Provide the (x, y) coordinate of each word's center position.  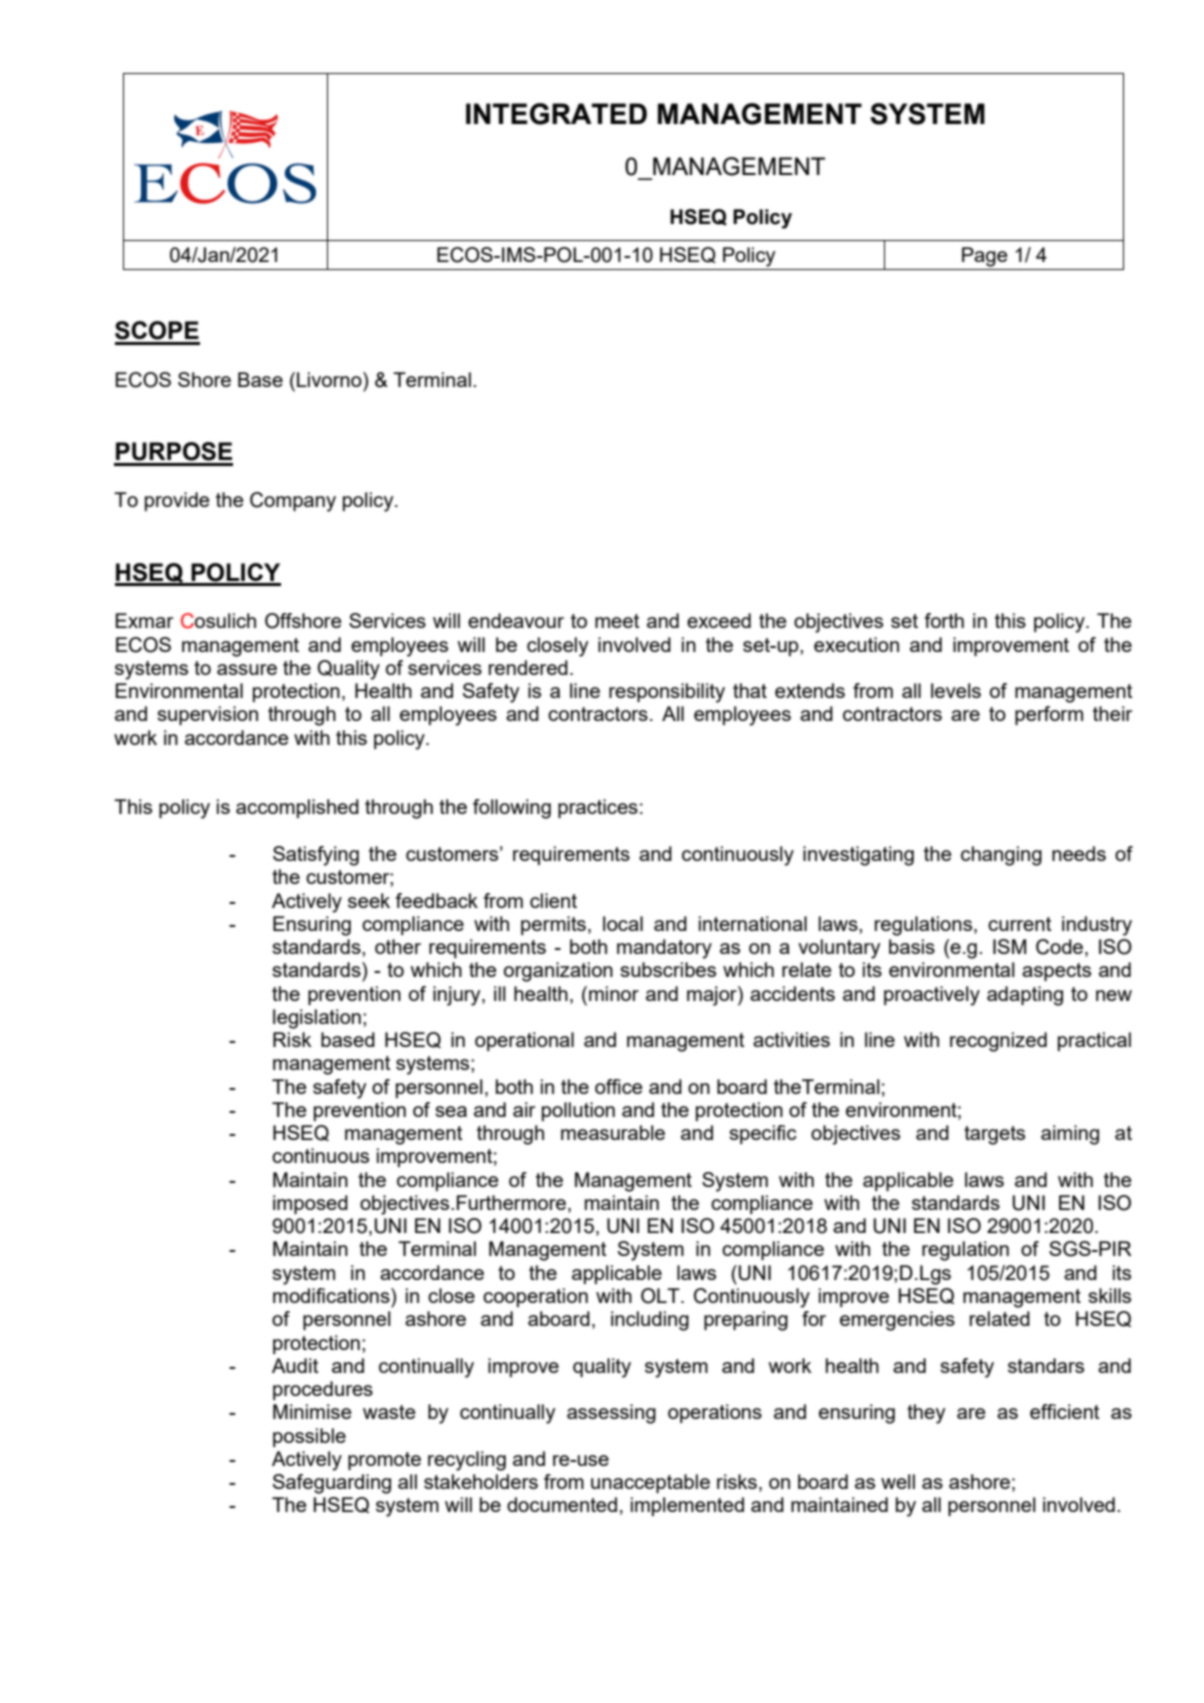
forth (944, 620)
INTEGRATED (556, 114)
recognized (998, 1042)
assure (247, 669)
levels (956, 690)
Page (984, 257)
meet (617, 621)
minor (614, 993)
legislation (317, 1019)
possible (309, 1437)
